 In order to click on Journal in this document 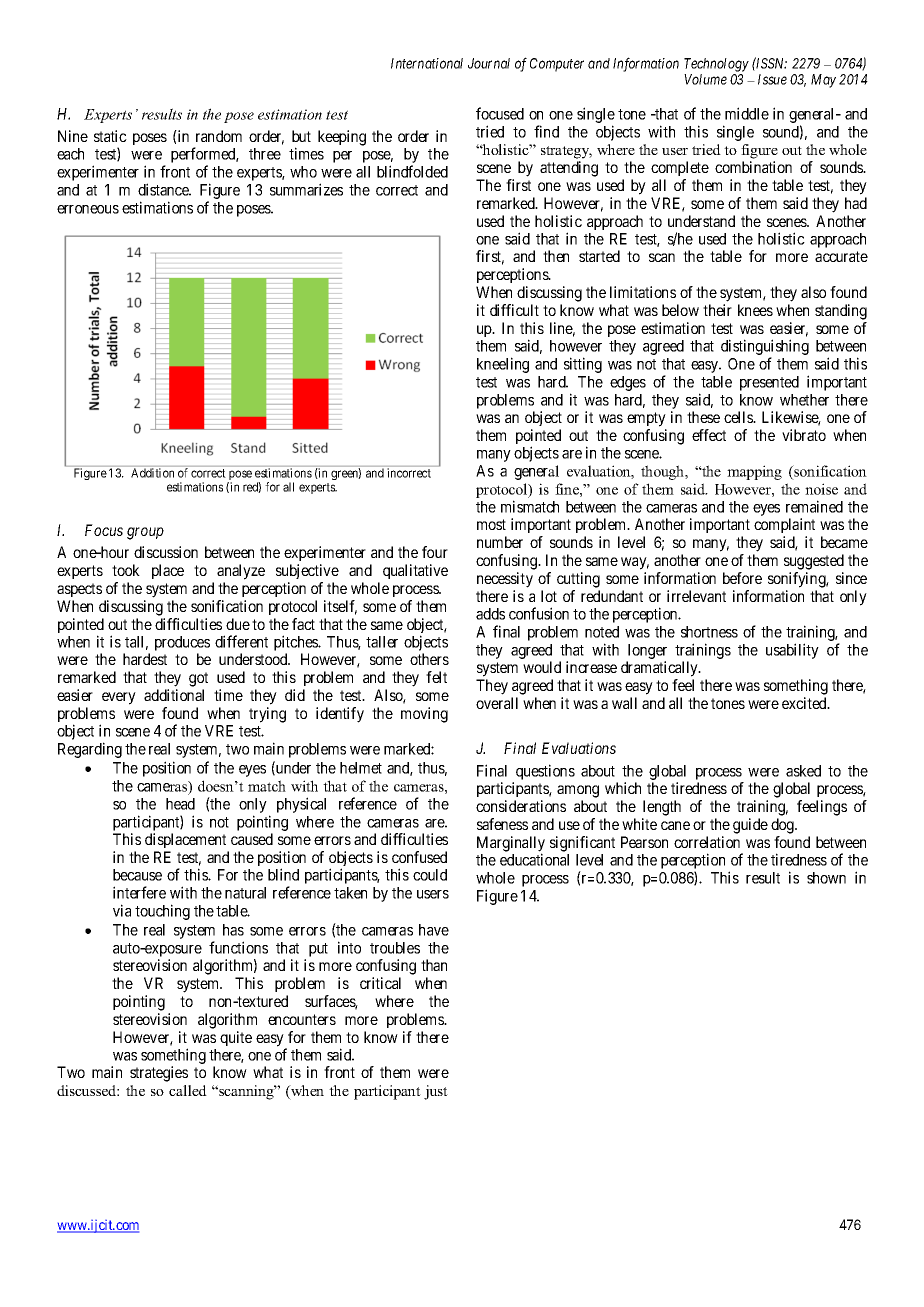, I will do `click(489, 63)`.
